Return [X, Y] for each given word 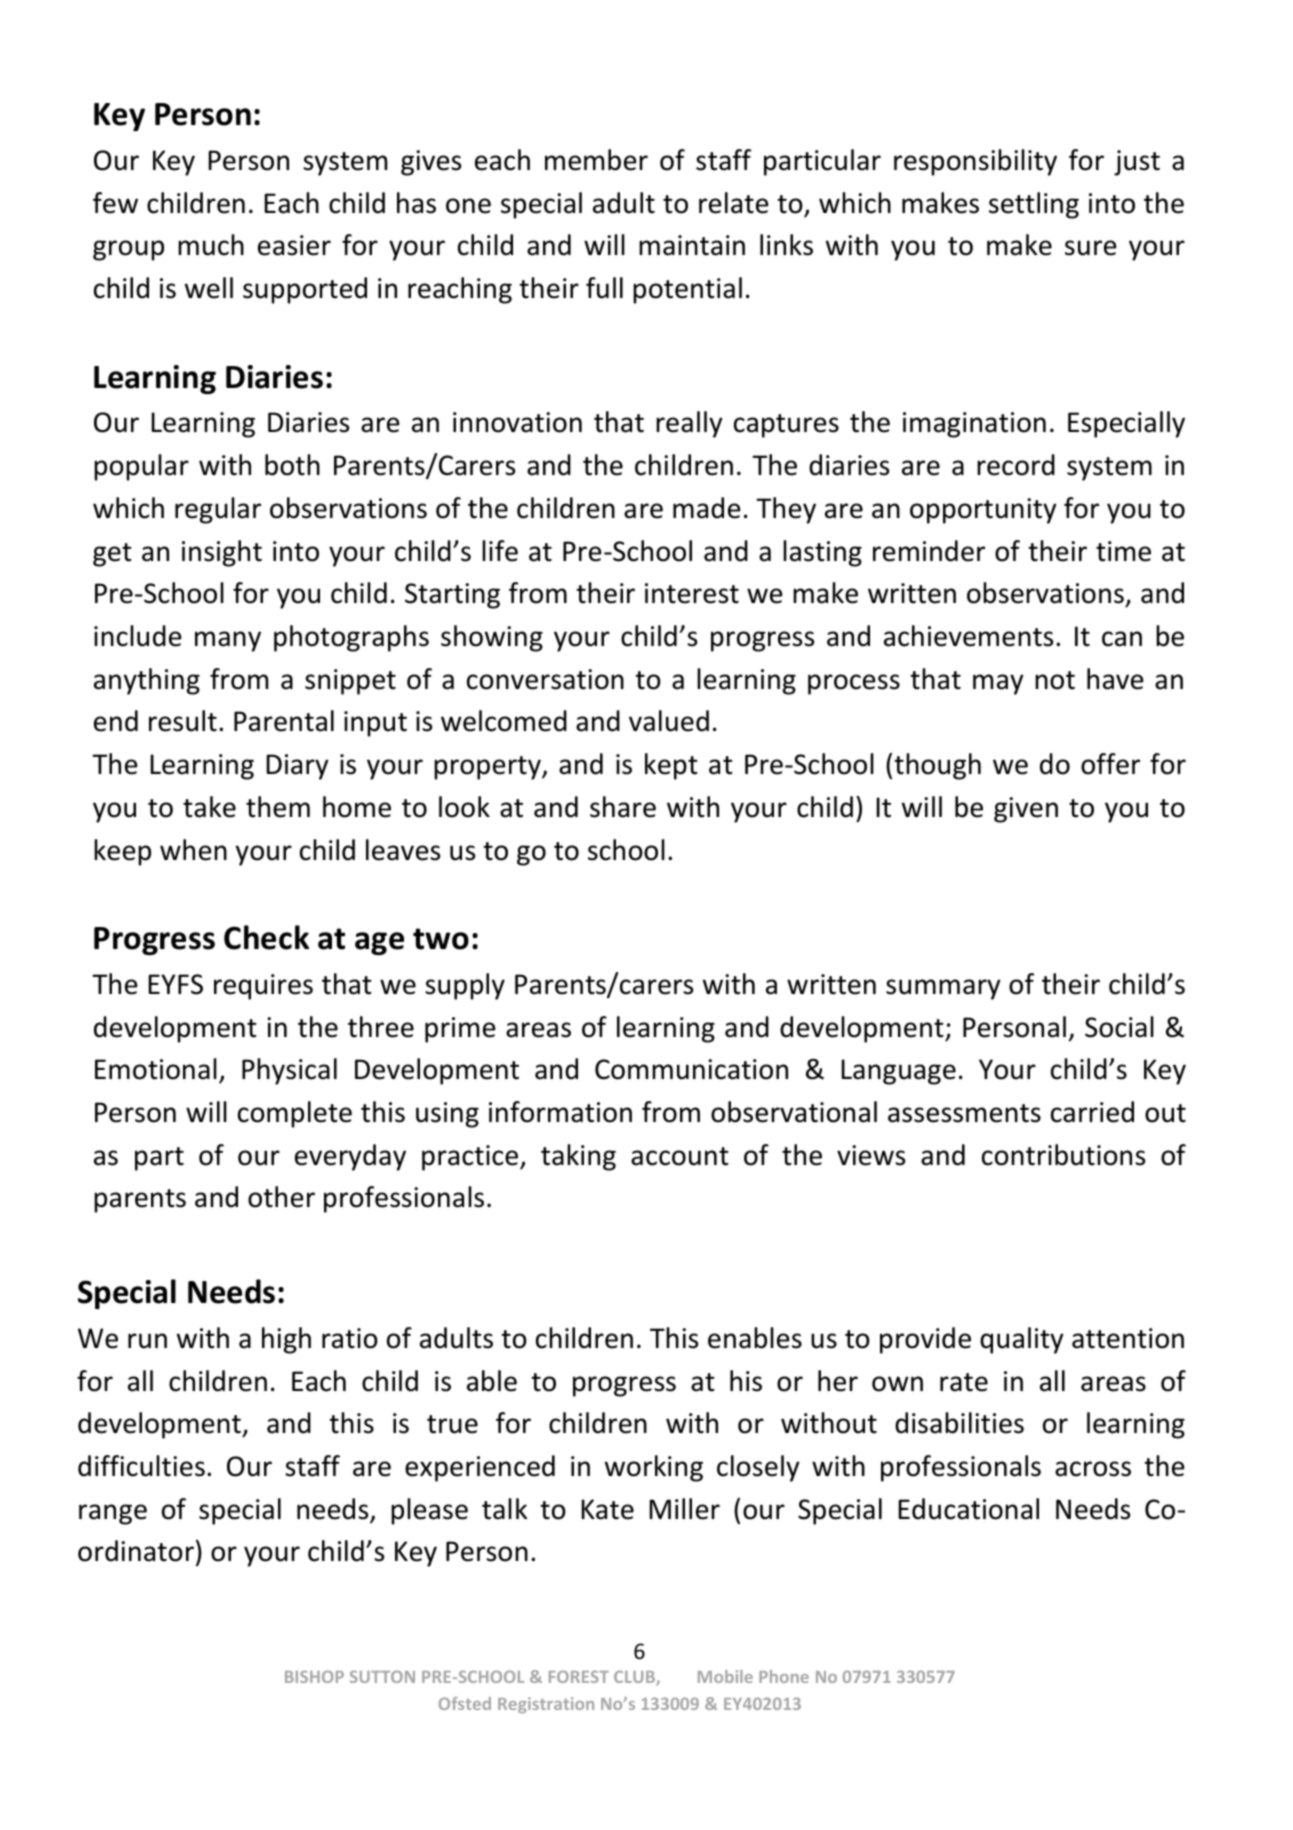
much [211, 245]
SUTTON [382, 1677]
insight [222, 553]
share [623, 807]
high [286, 1340]
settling [1034, 205]
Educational [969, 1509]
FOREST [579, 1677]
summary [943, 989]
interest [692, 593]
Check [266, 937]
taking [578, 1157]
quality [1022, 1340]
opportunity [983, 511]
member [596, 160]
